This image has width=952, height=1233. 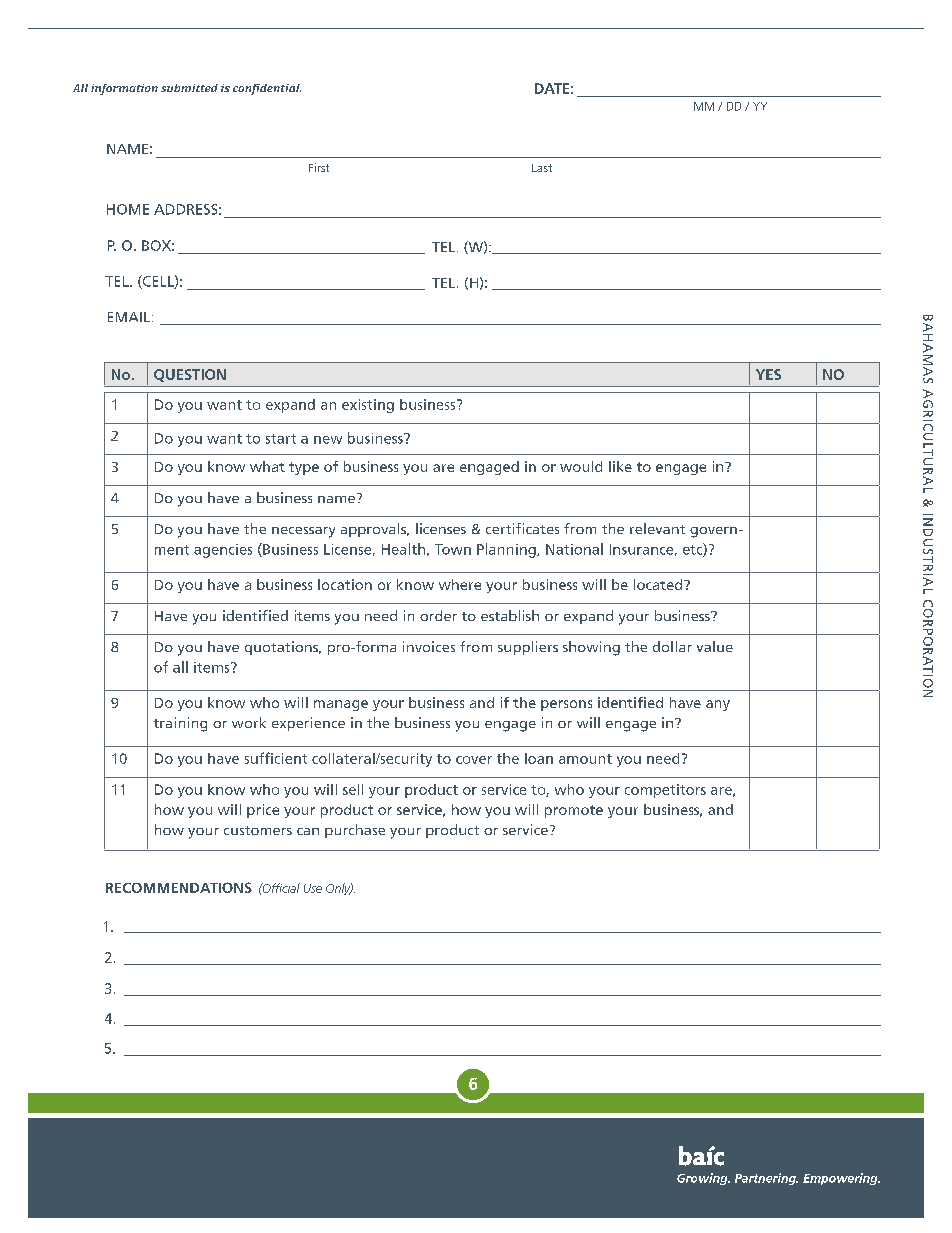 What do you see at coordinates (542, 168) in the image?
I see `Last` at bounding box center [542, 168].
